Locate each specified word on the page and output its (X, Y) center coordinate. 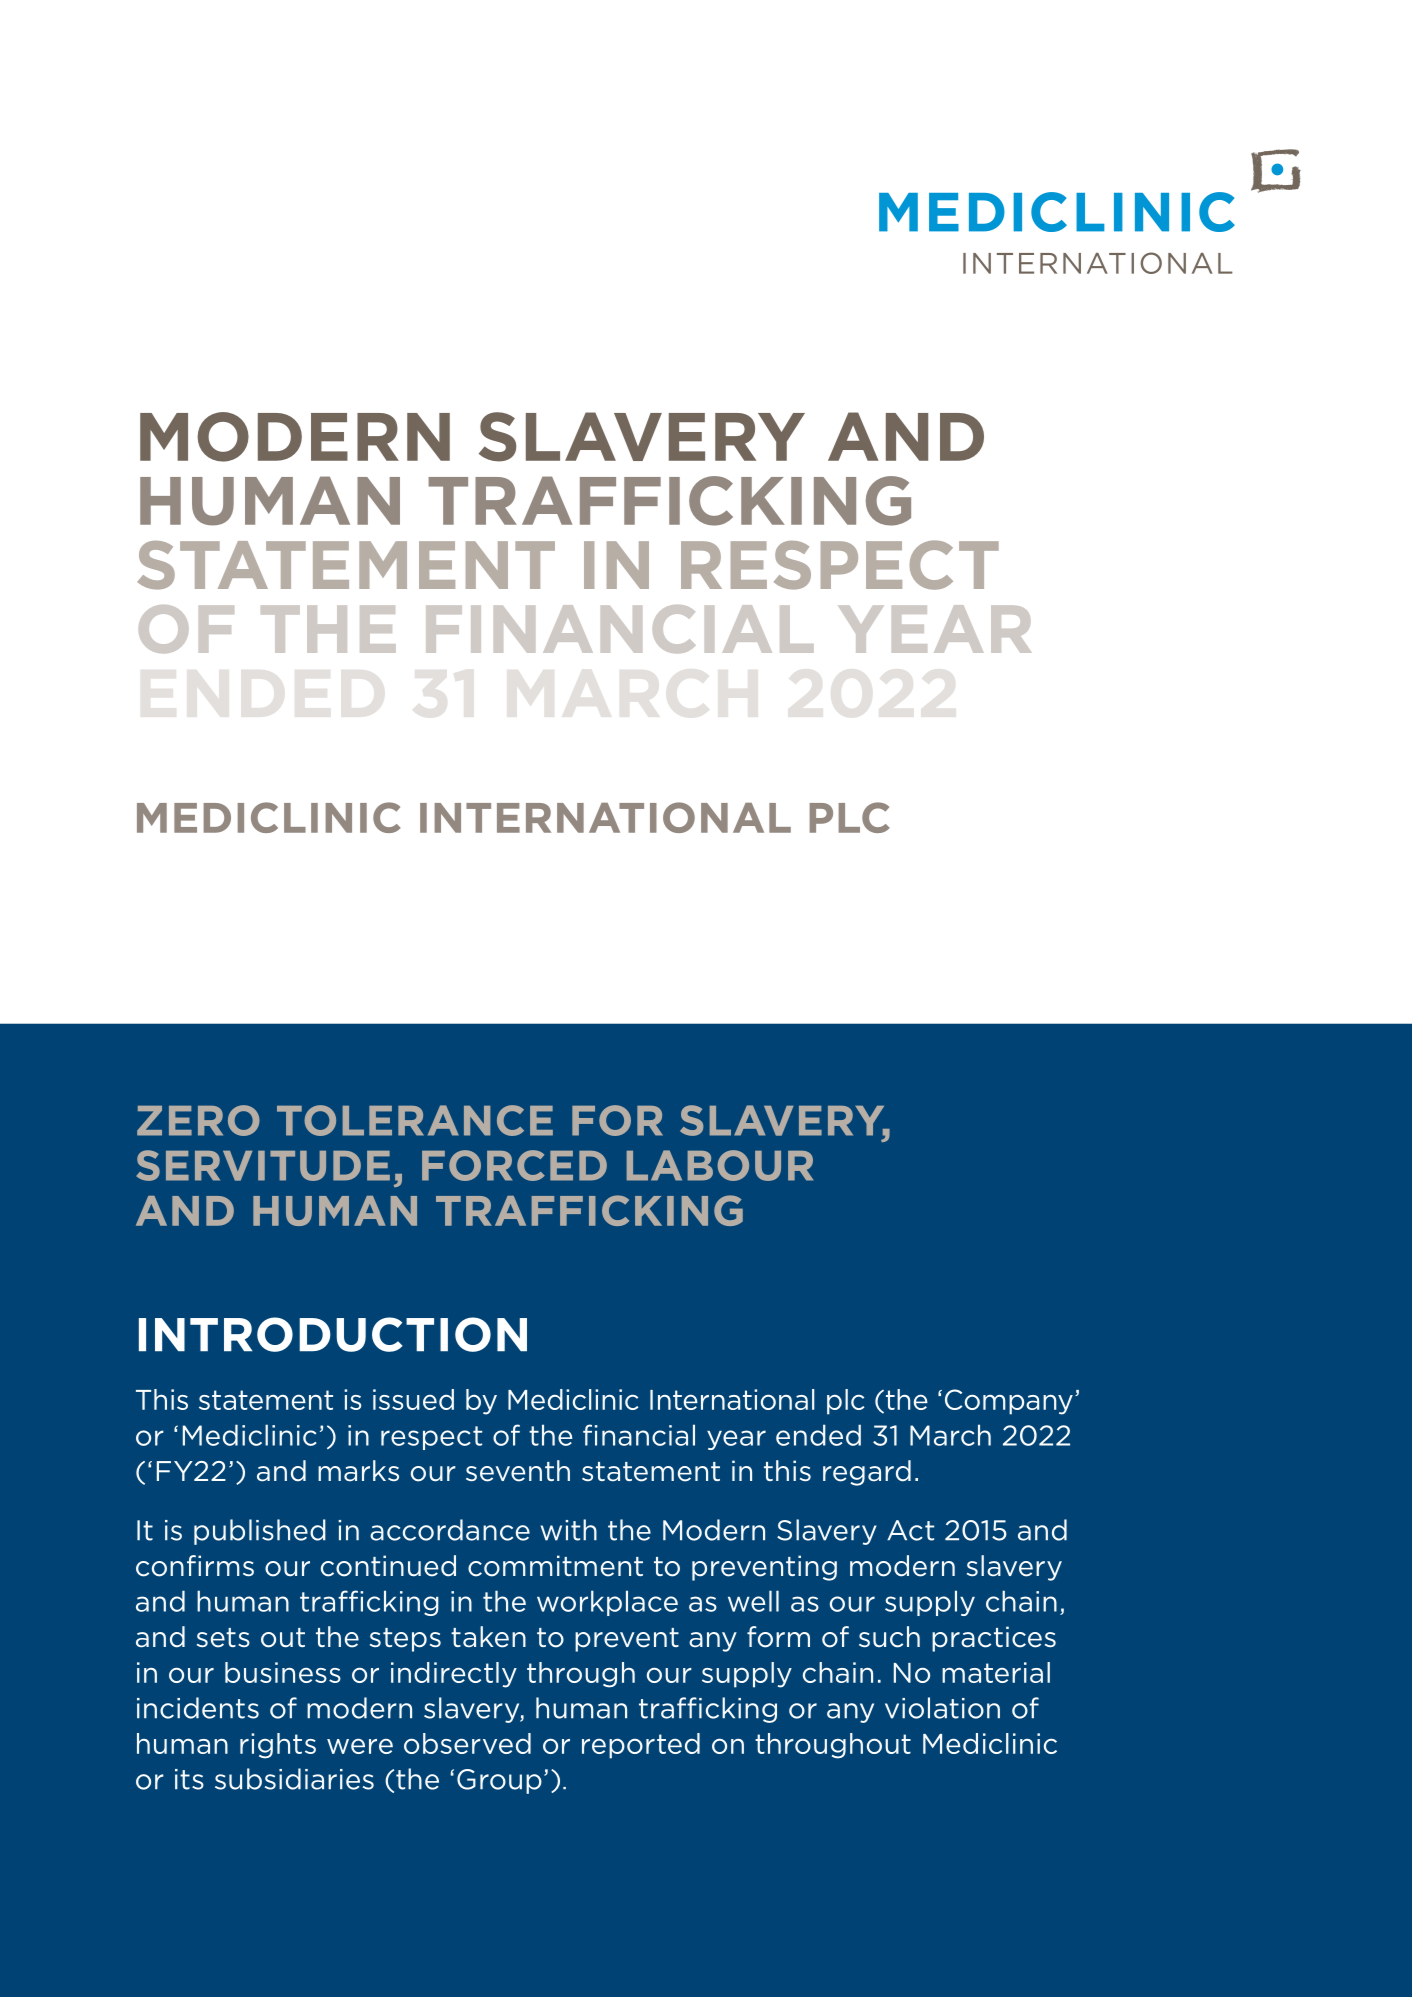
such (889, 1637)
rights (278, 1746)
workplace (607, 1603)
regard (867, 1473)
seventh (518, 1471)
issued (413, 1399)
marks (358, 1471)
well (753, 1601)
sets (223, 1638)
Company (1009, 1402)
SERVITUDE (263, 1165)
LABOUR (720, 1165)
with (569, 1530)
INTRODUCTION (333, 1334)
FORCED (514, 1165)
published (260, 1532)
